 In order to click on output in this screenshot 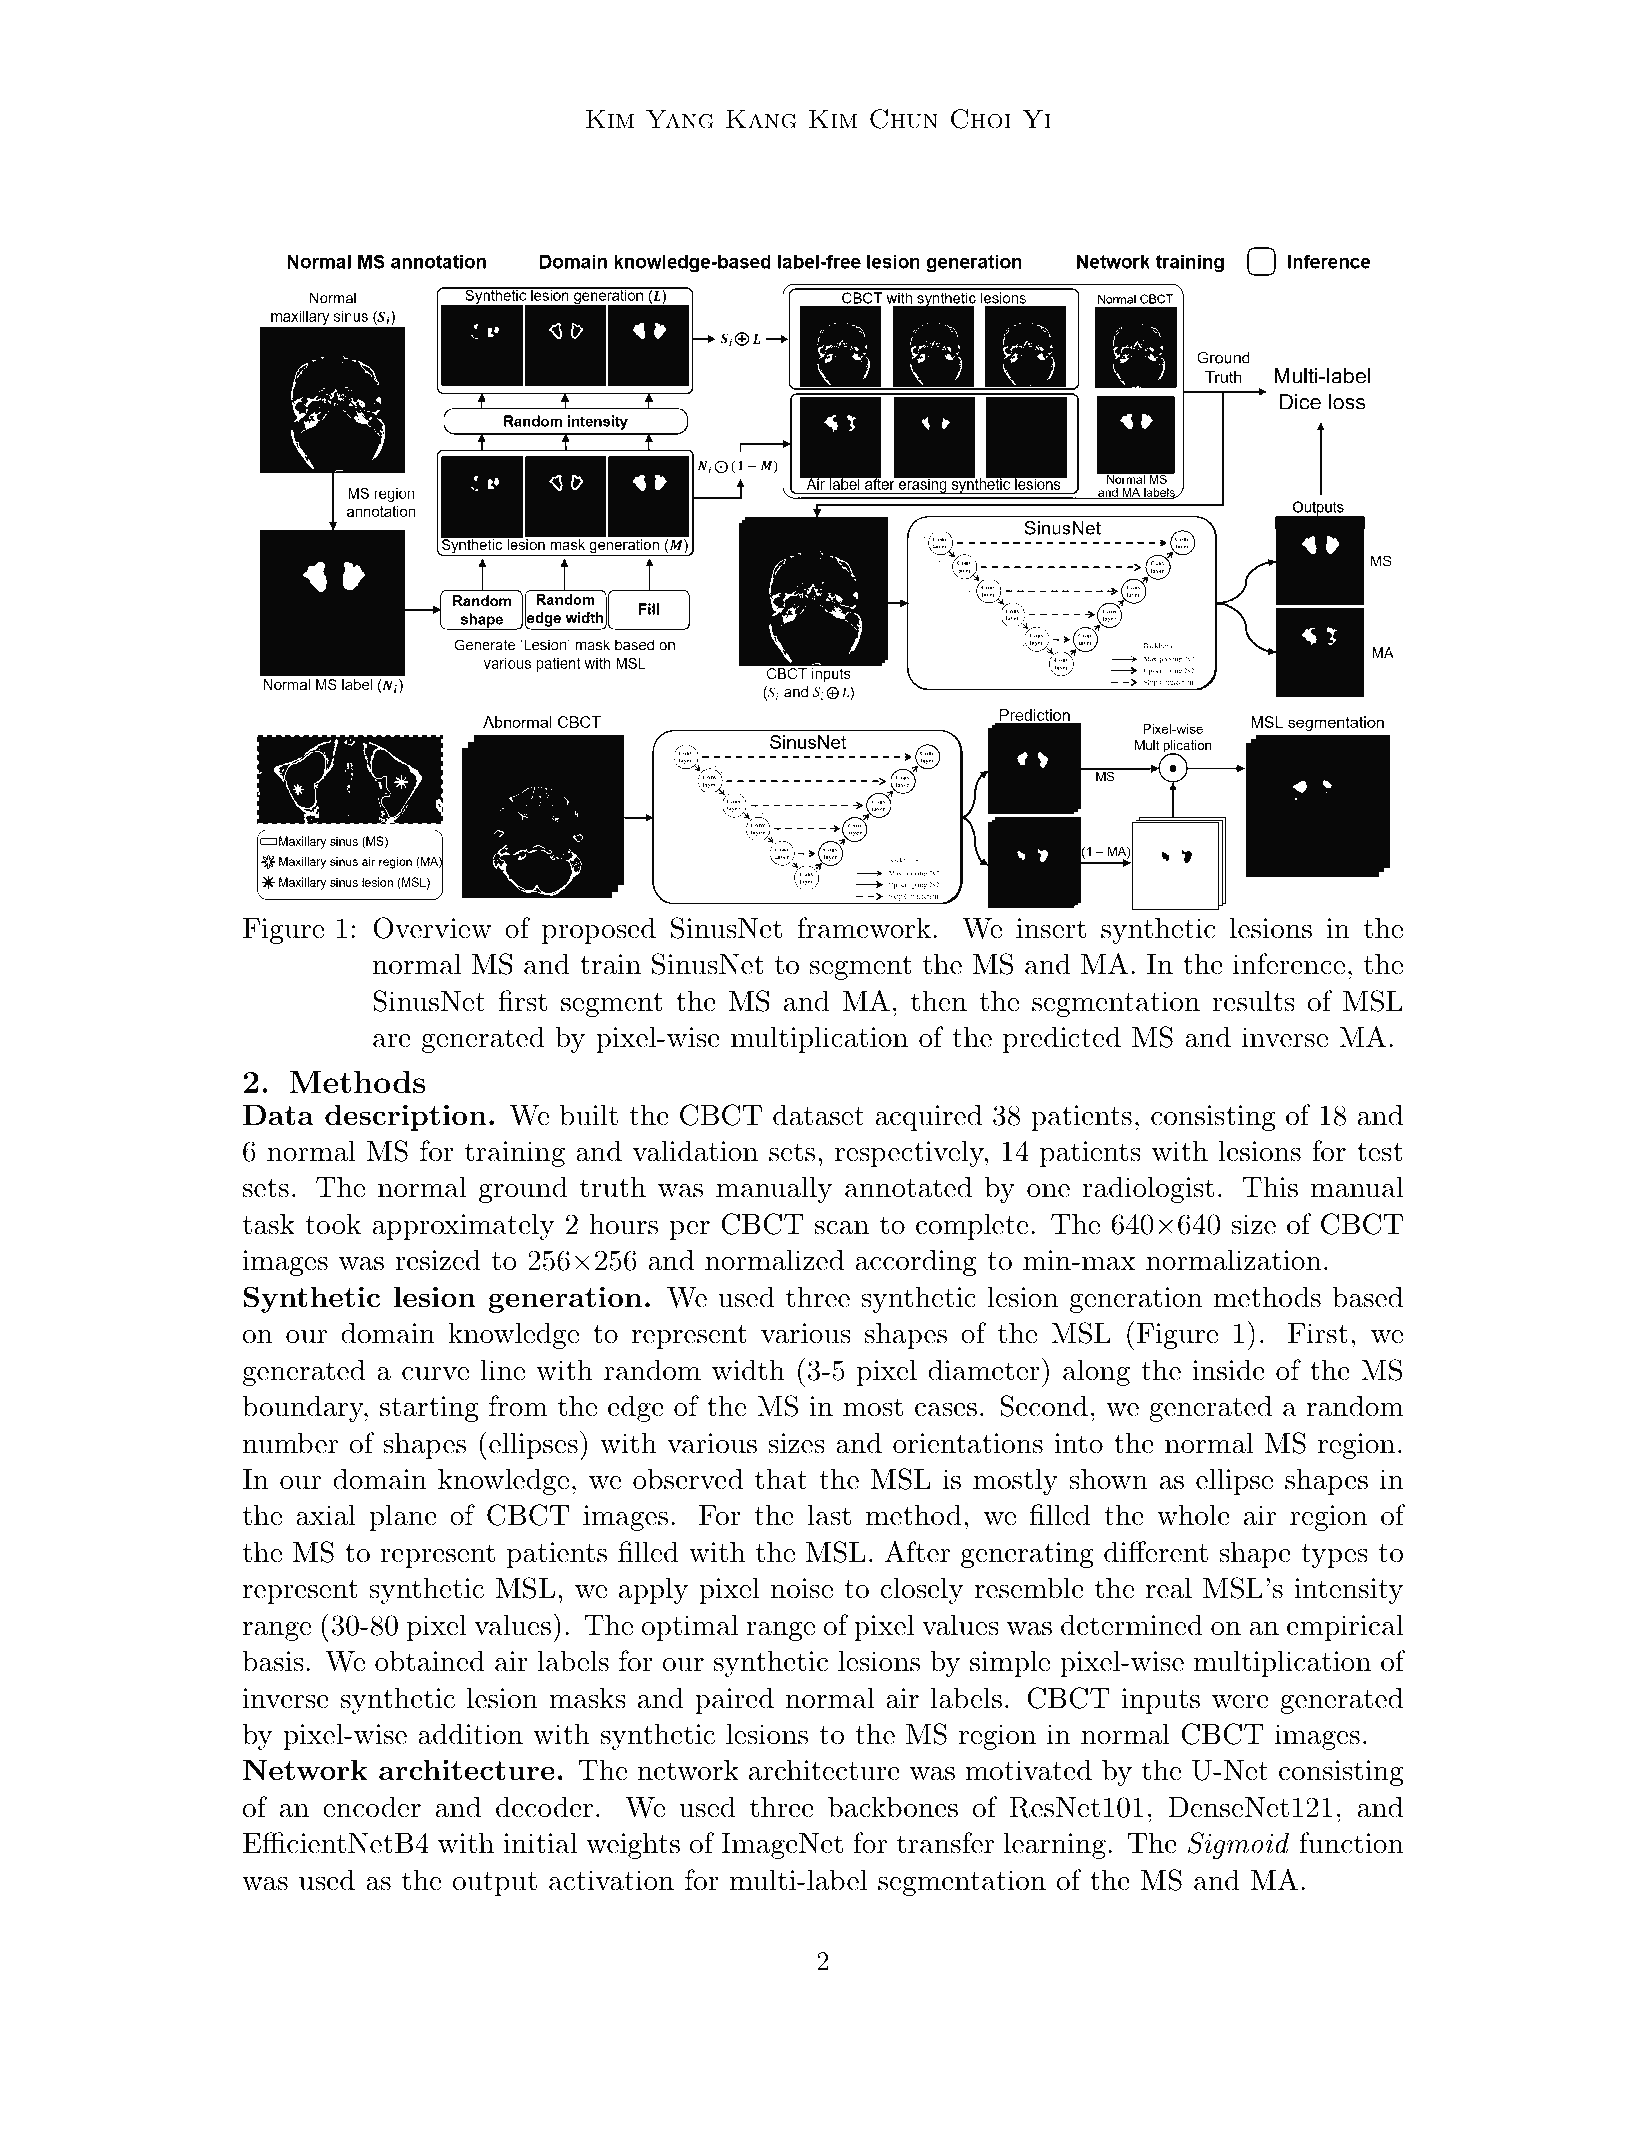, I will do `click(495, 1884)`.
